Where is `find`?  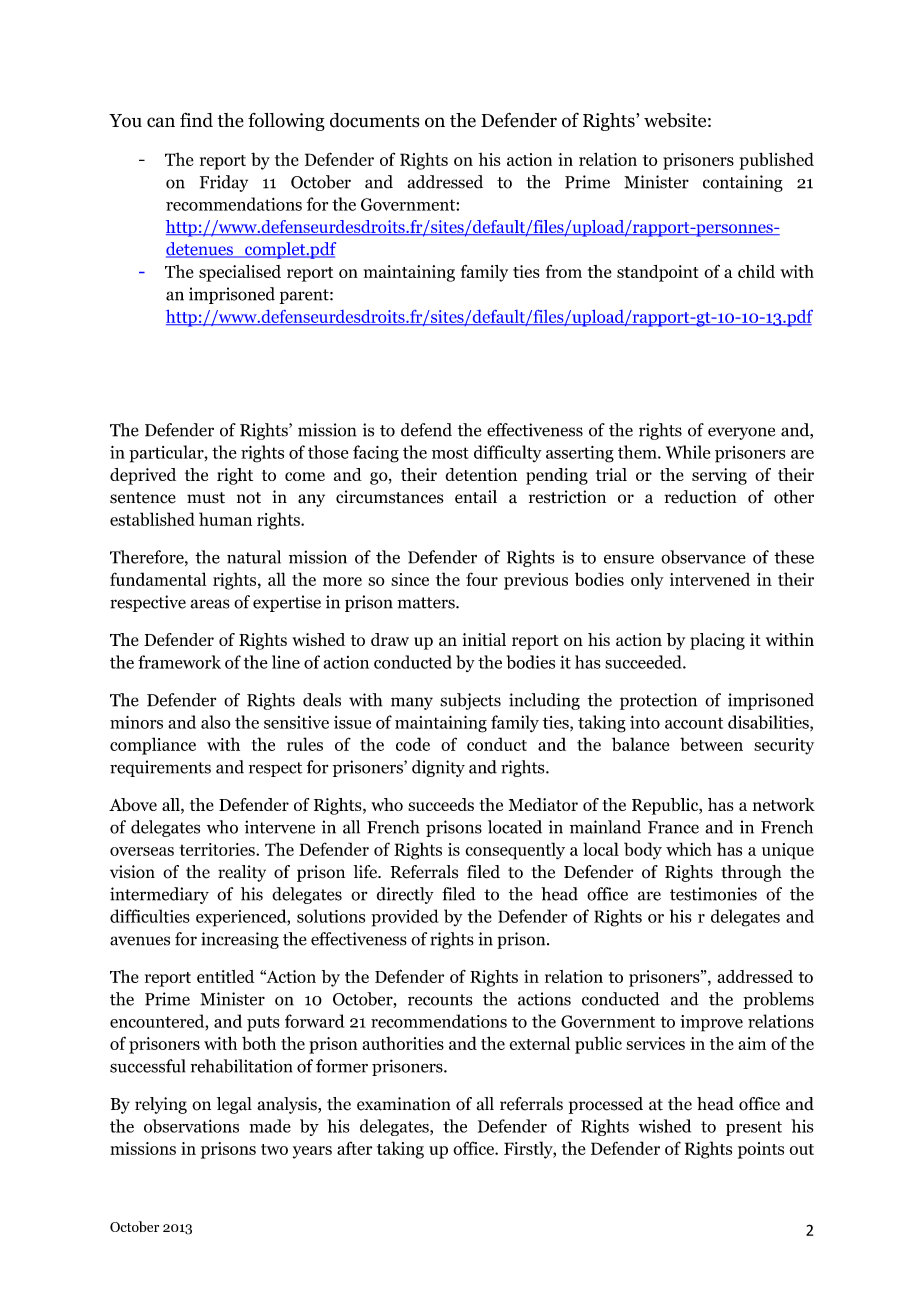
find is located at coordinates (196, 119).
